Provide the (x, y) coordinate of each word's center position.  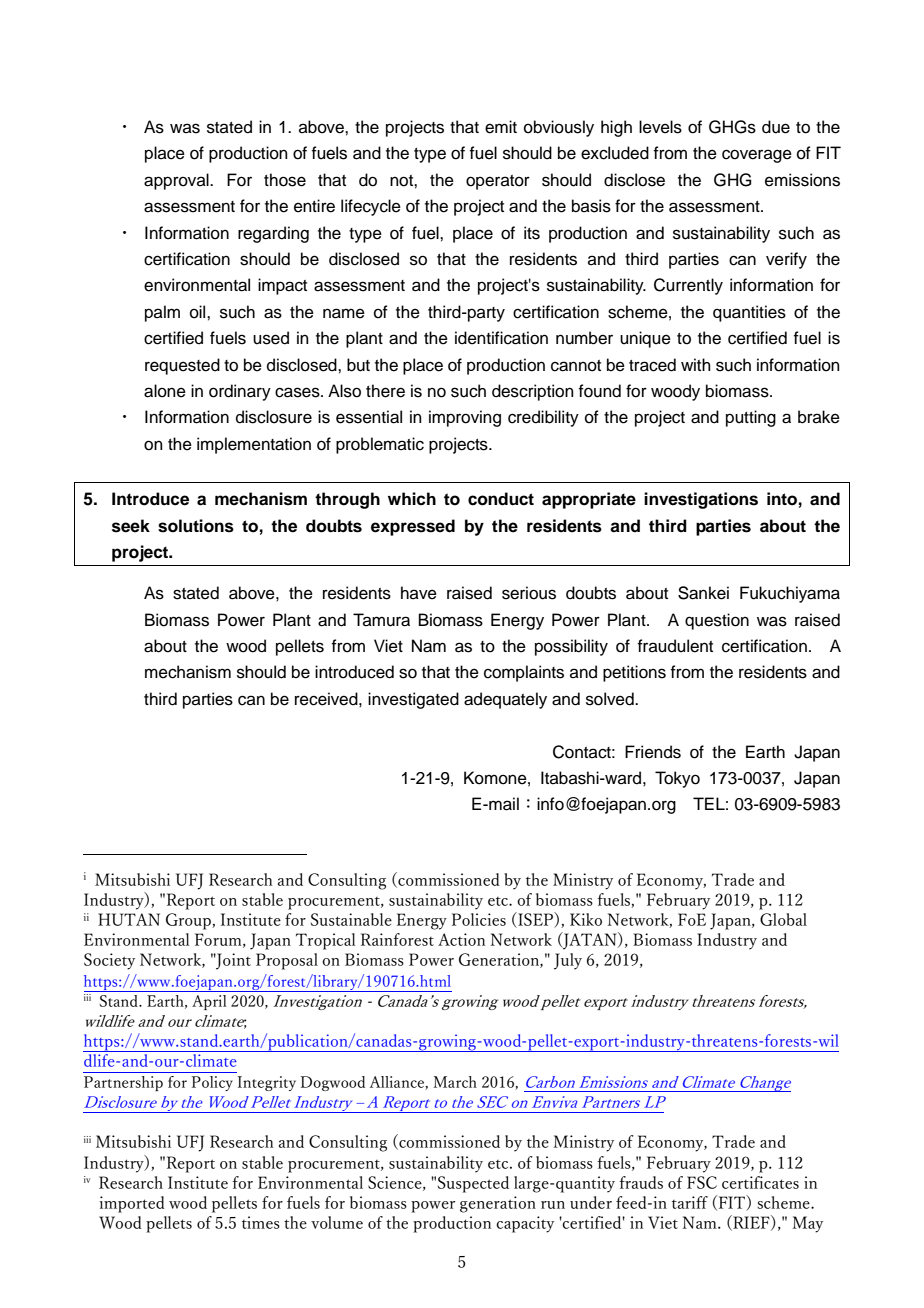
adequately (505, 700)
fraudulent (675, 646)
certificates (760, 1182)
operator (498, 182)
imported (132, 1204)
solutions (196, 526)
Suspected (473, 1184)
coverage (757, 156)
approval (177, 181)
